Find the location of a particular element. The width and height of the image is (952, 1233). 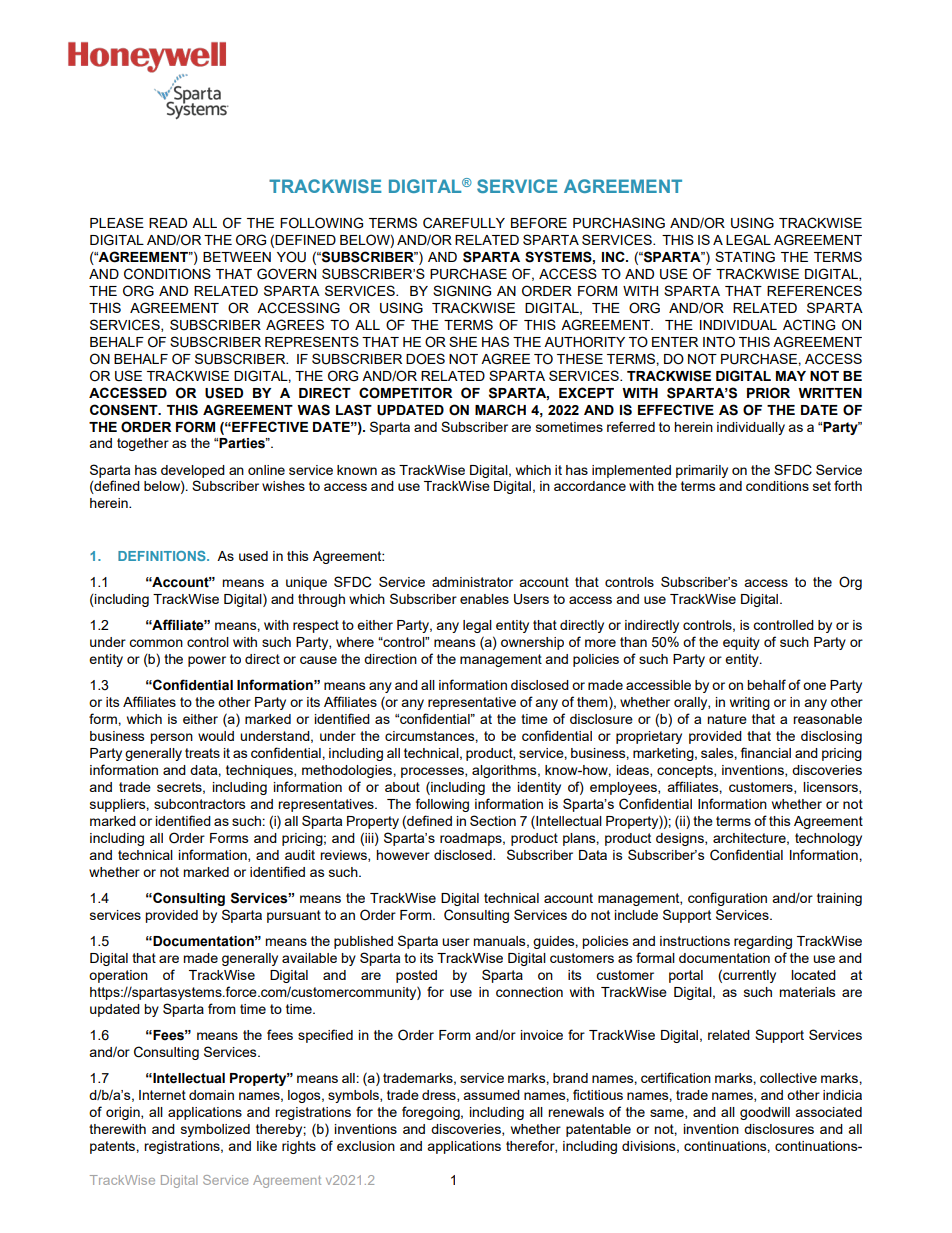

symbolized is located at coordinates (215, 1130).
